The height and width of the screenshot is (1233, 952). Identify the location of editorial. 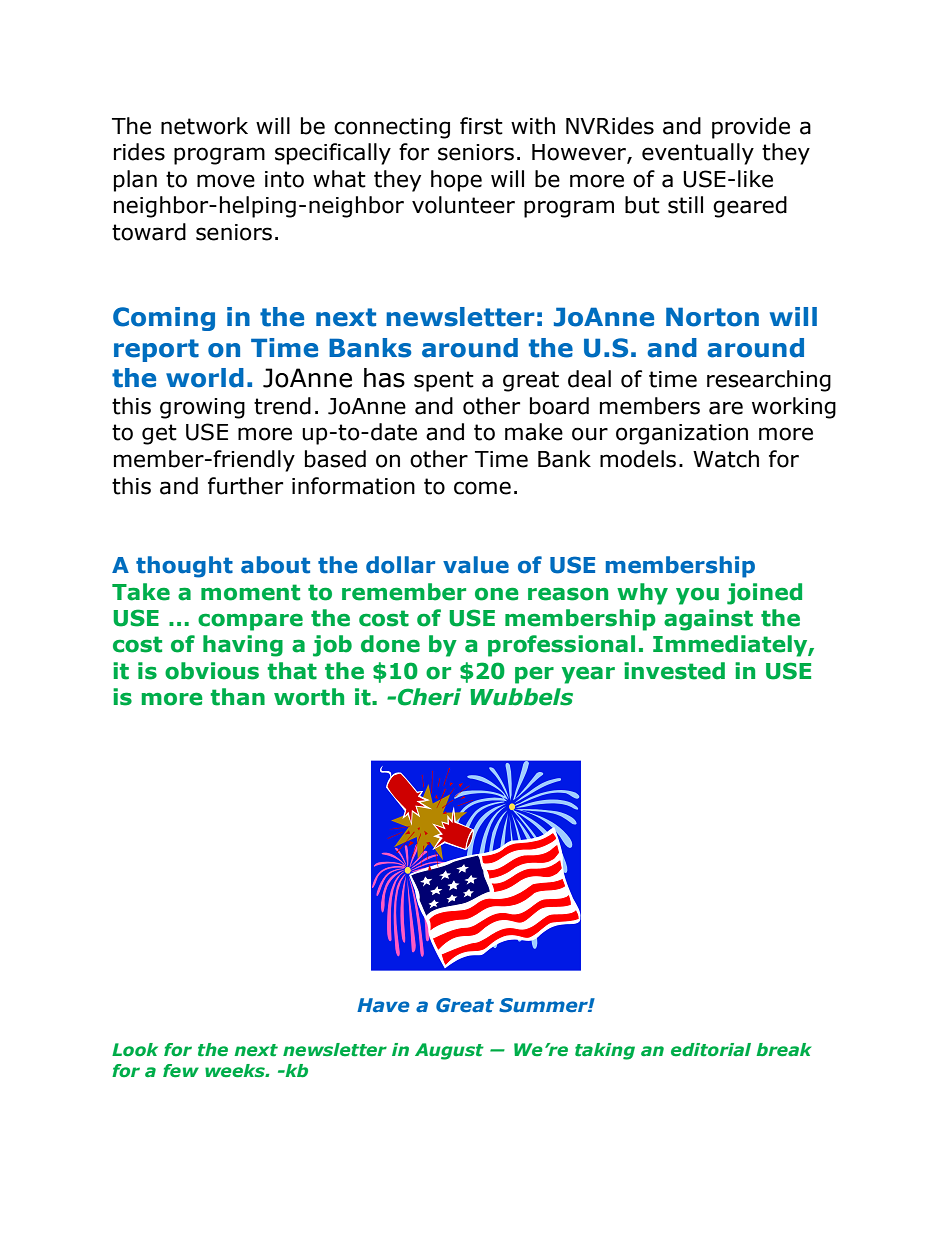
(711, 1050).
